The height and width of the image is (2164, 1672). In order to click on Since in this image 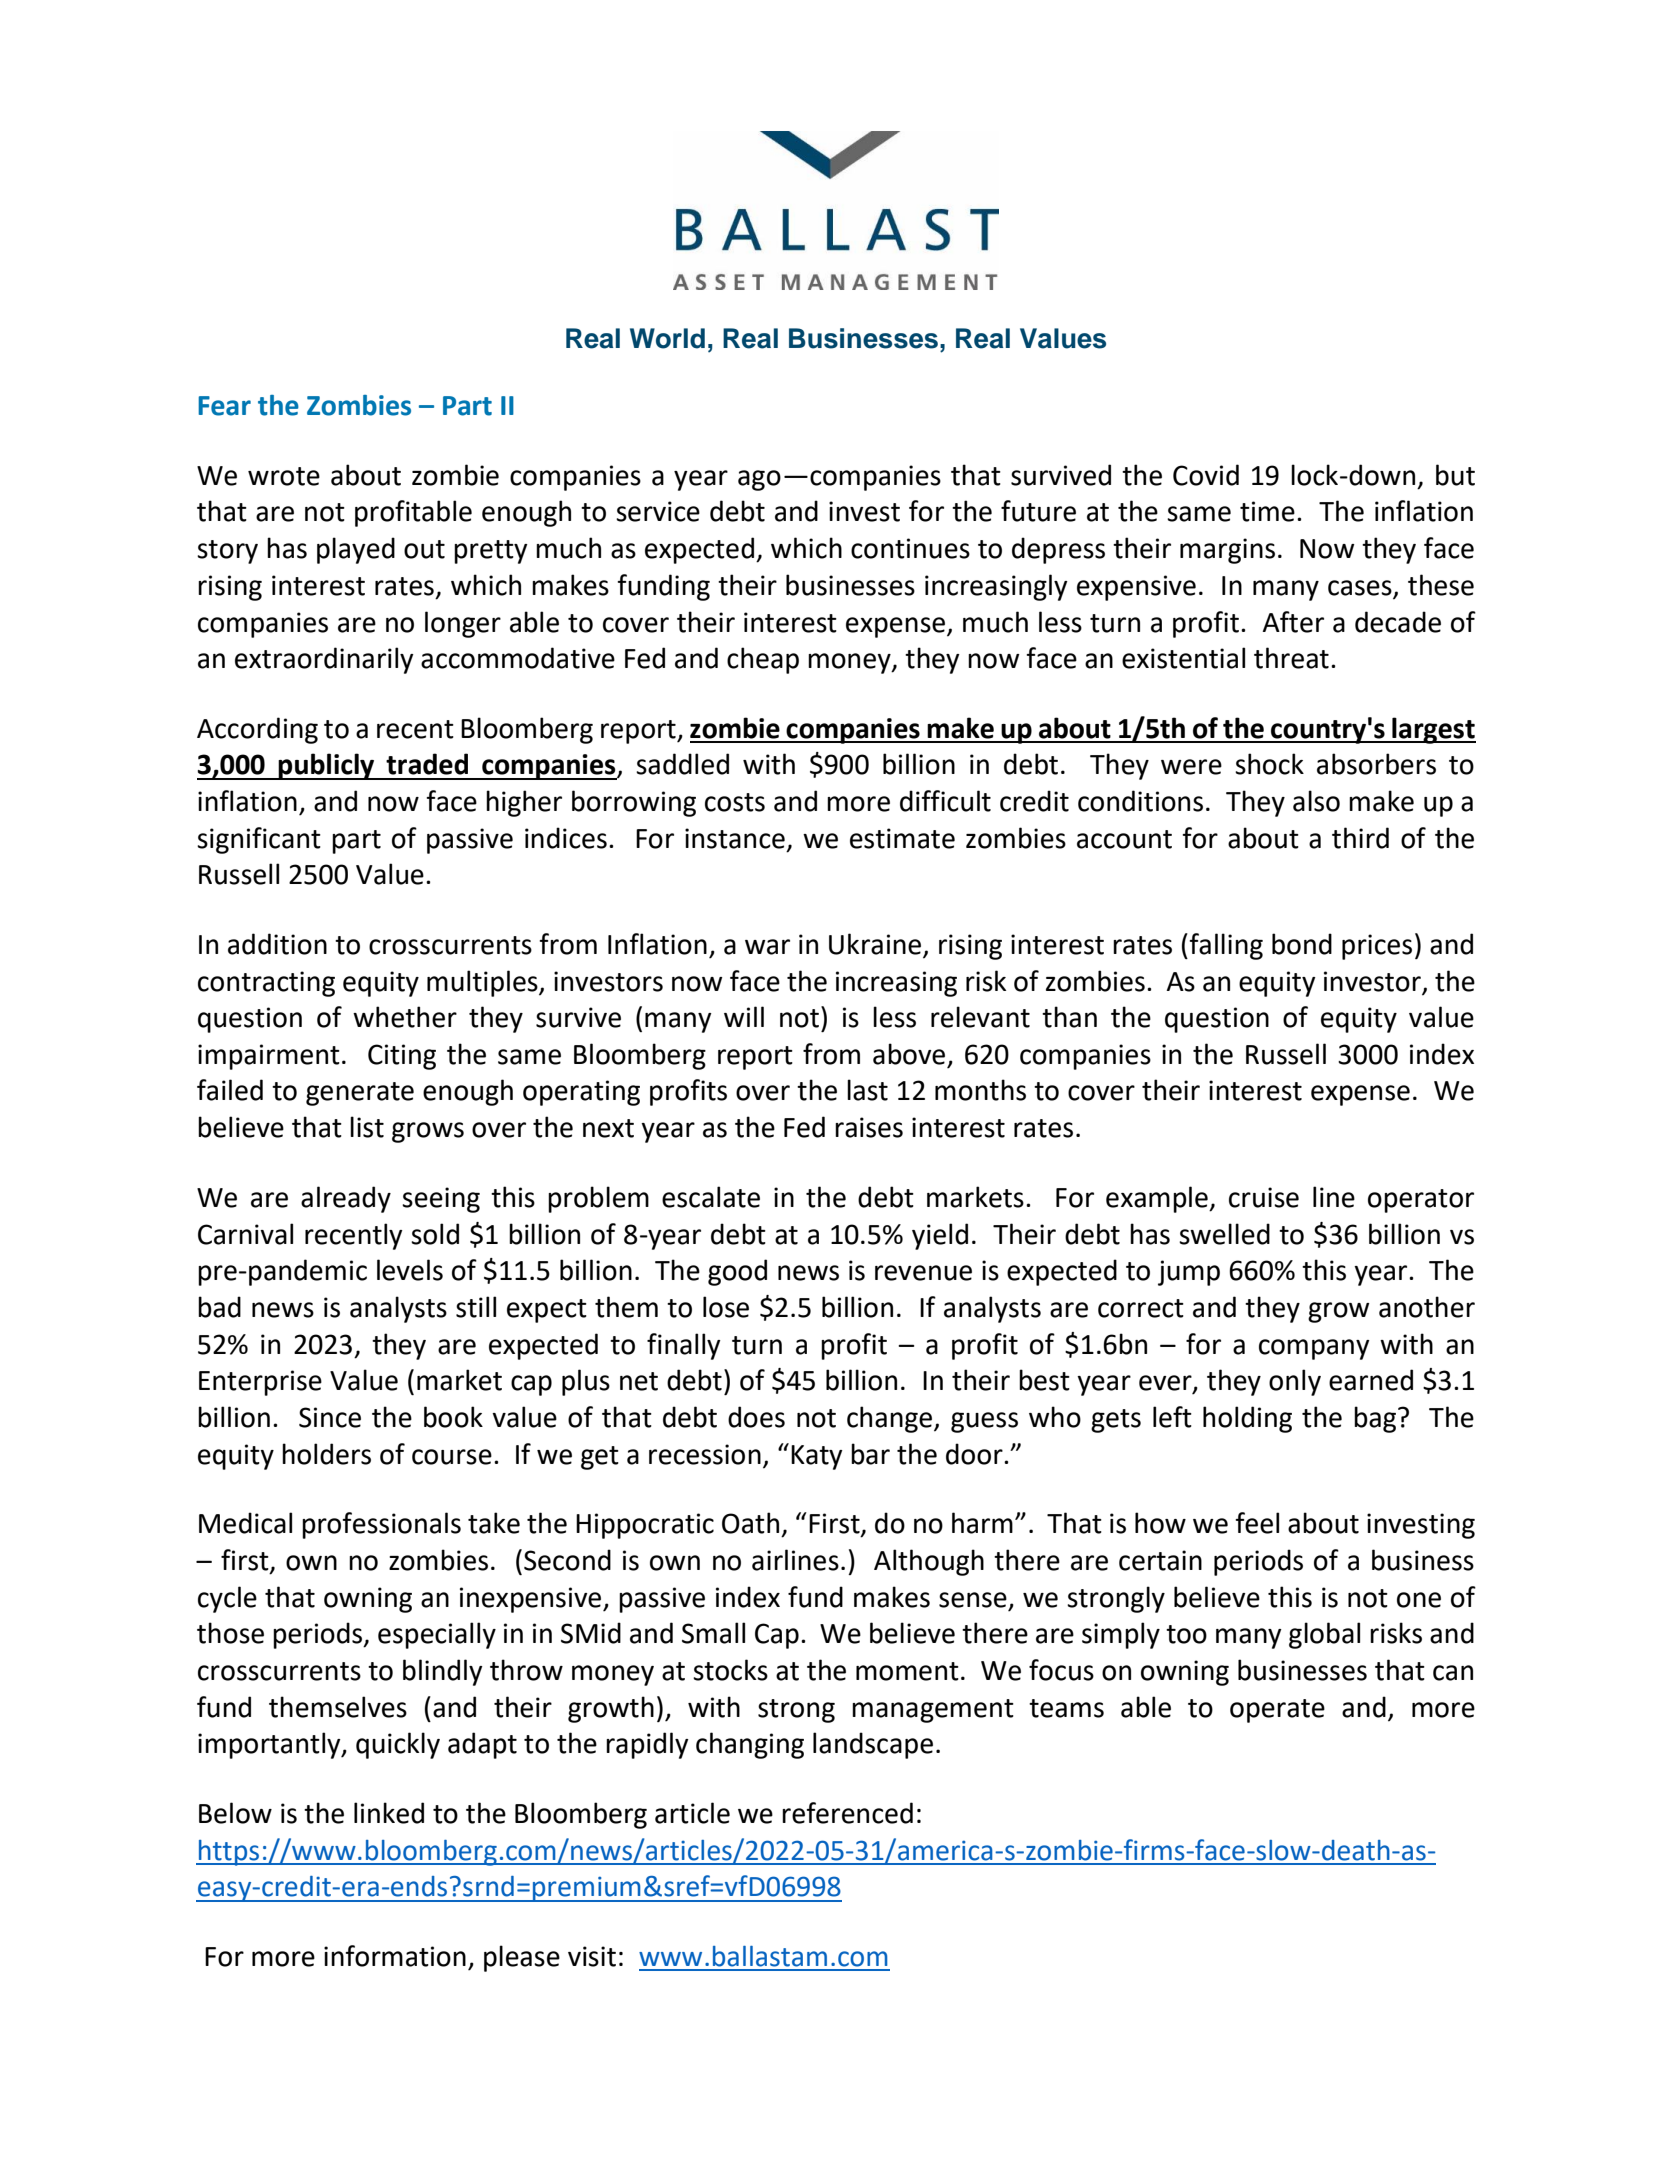, I will do `click(330, 1417)`.
